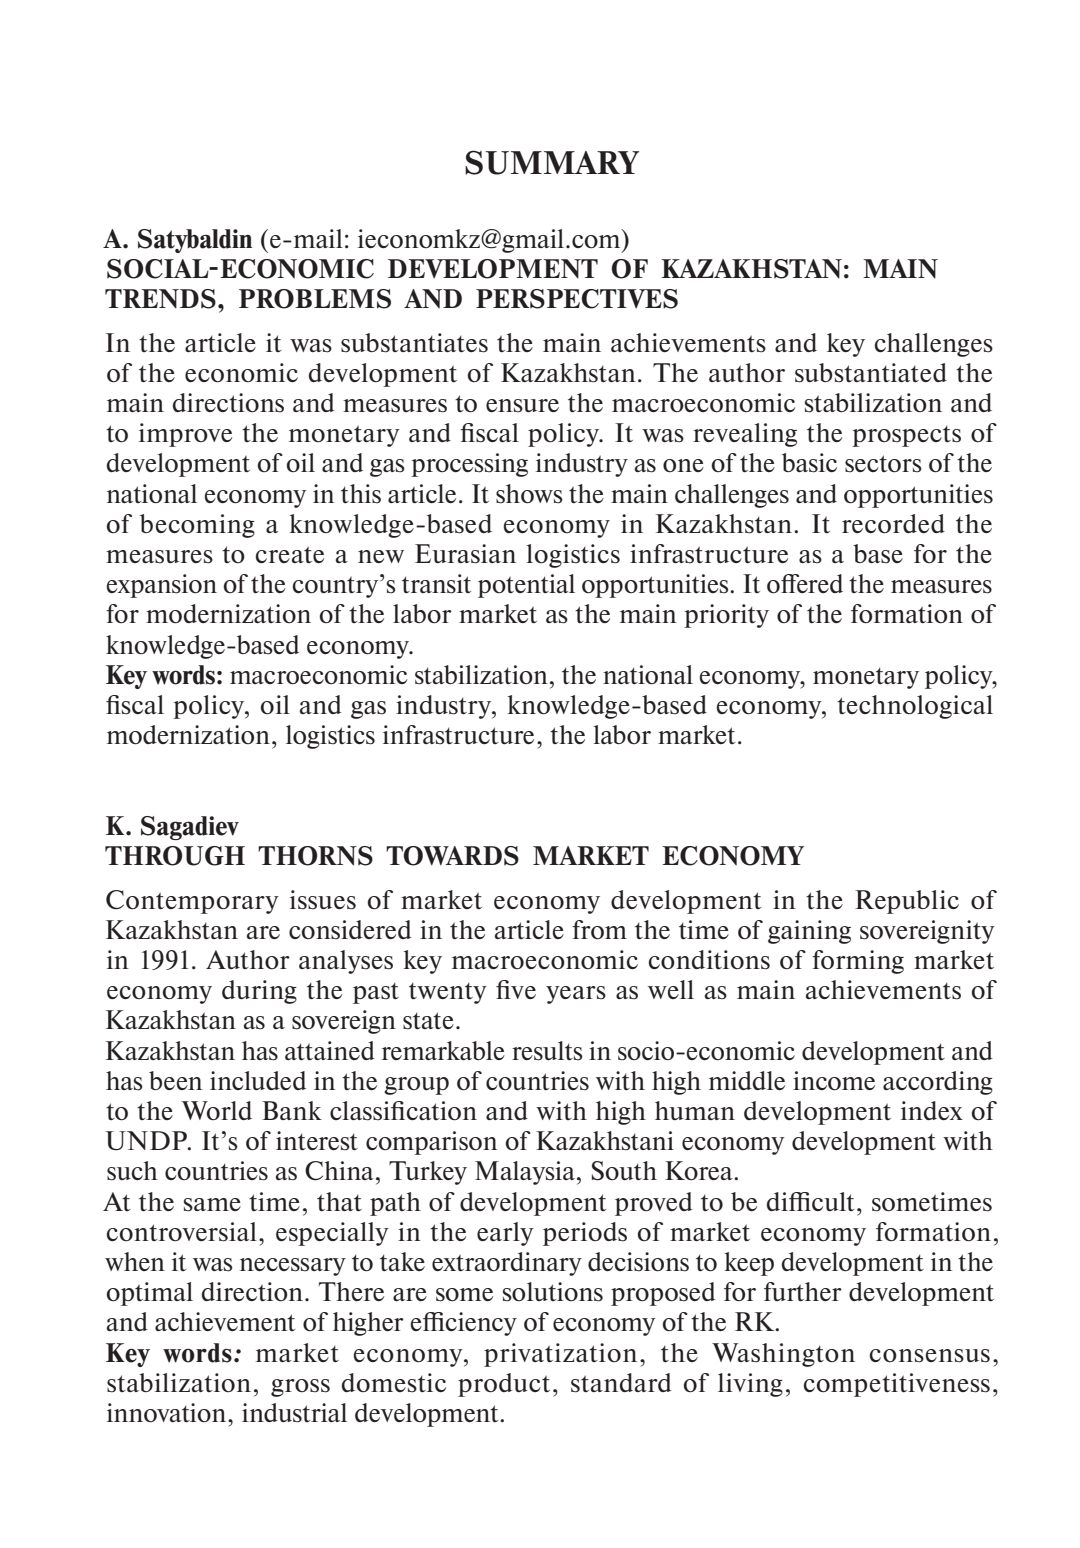 Image resolution: width=1080 pixels, height=1548 pixels. What do you see at coordinates (552, 162) in the image?
I see `SUMMARY` at bounding box center [552, 162].
